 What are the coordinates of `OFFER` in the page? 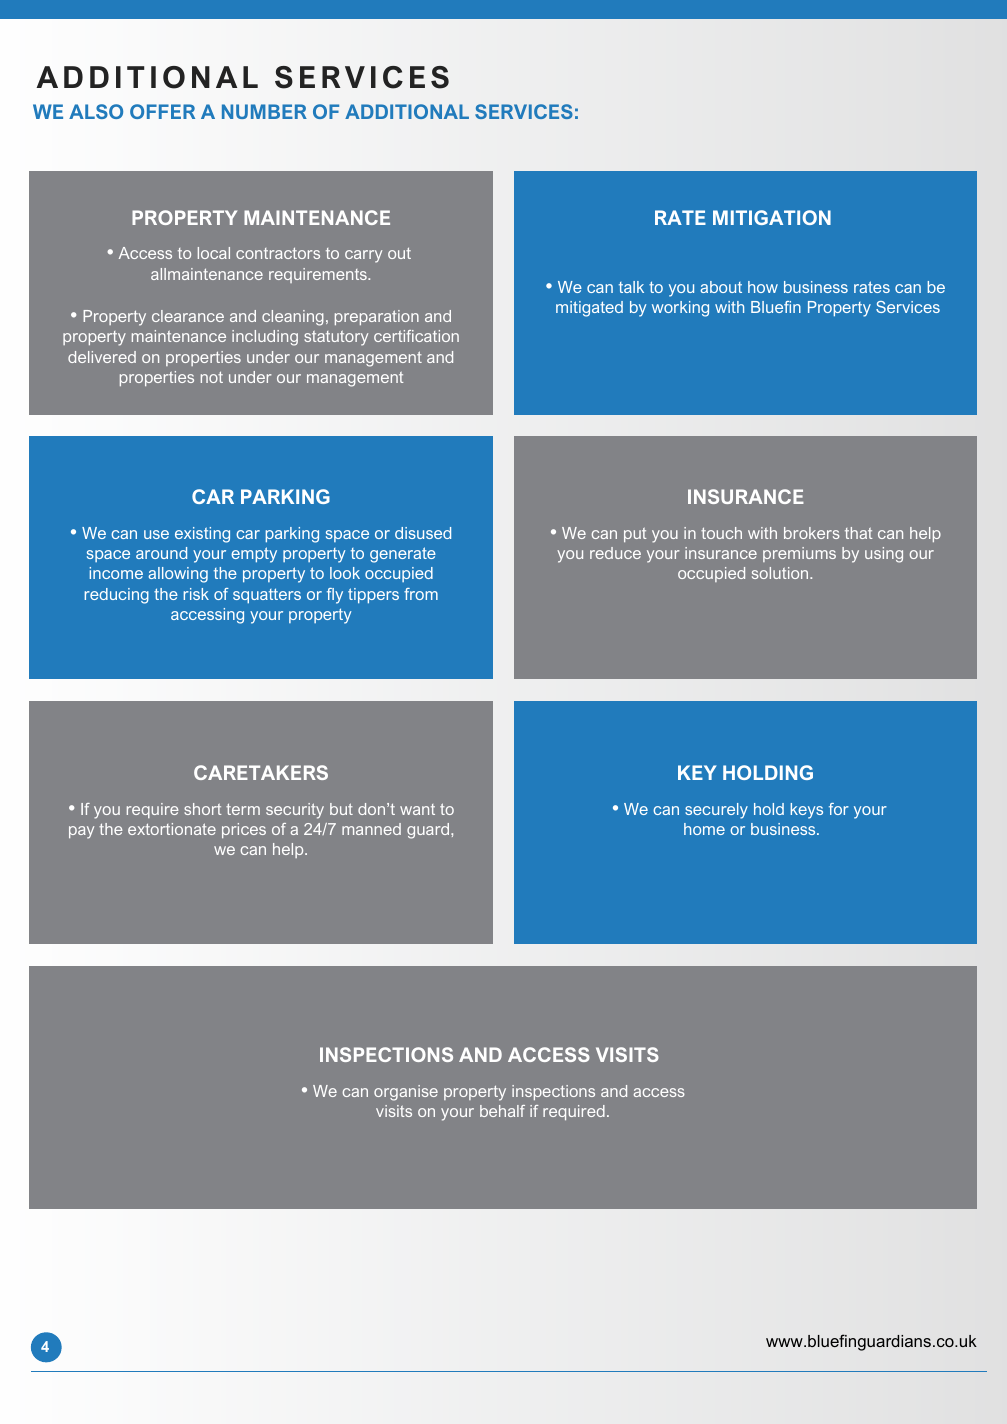 It's located at (162, 111).
